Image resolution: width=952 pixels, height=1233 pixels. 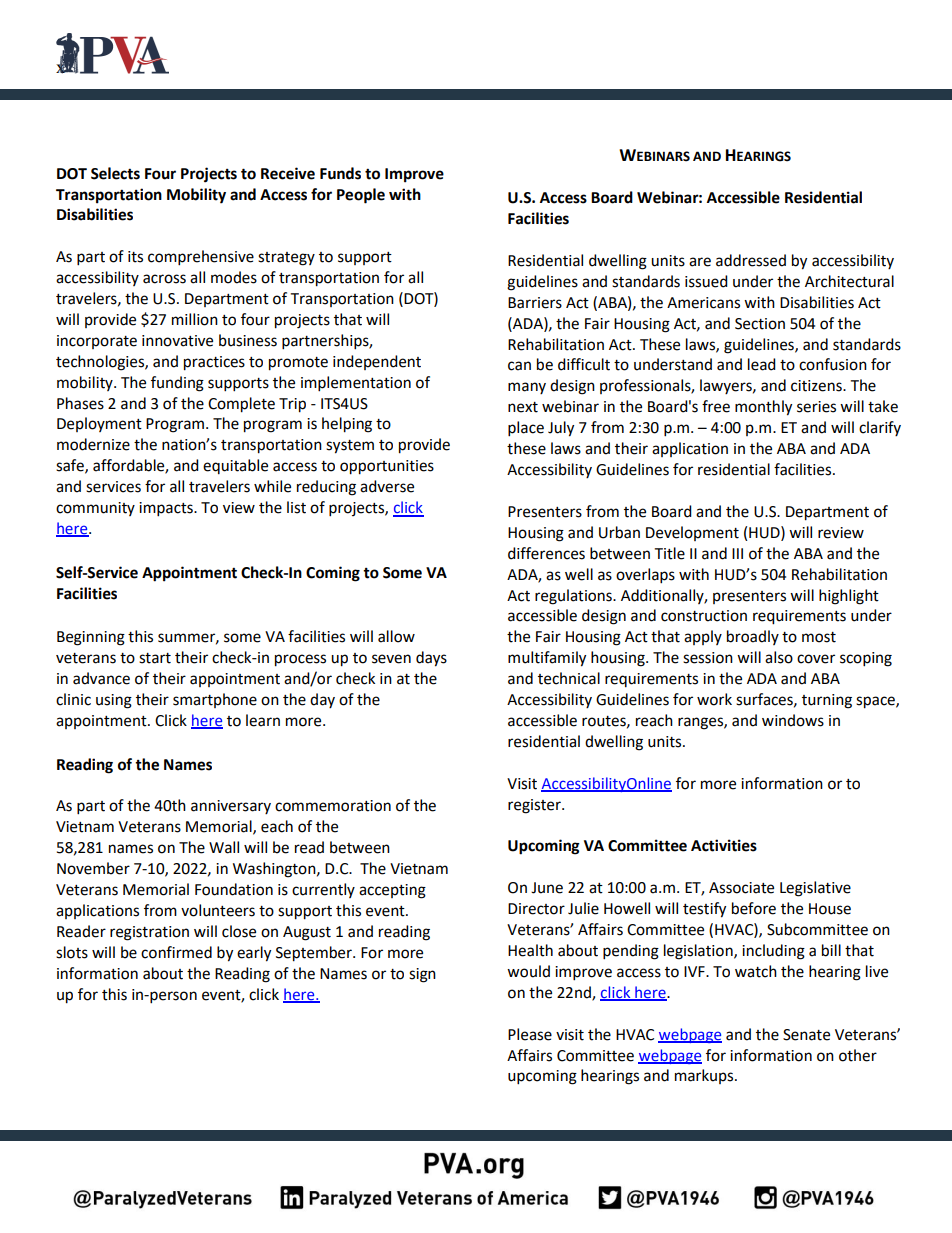 What do you see at coordinates (361, 196) in the page?
I see `People` at bounding box center [361, 196].
